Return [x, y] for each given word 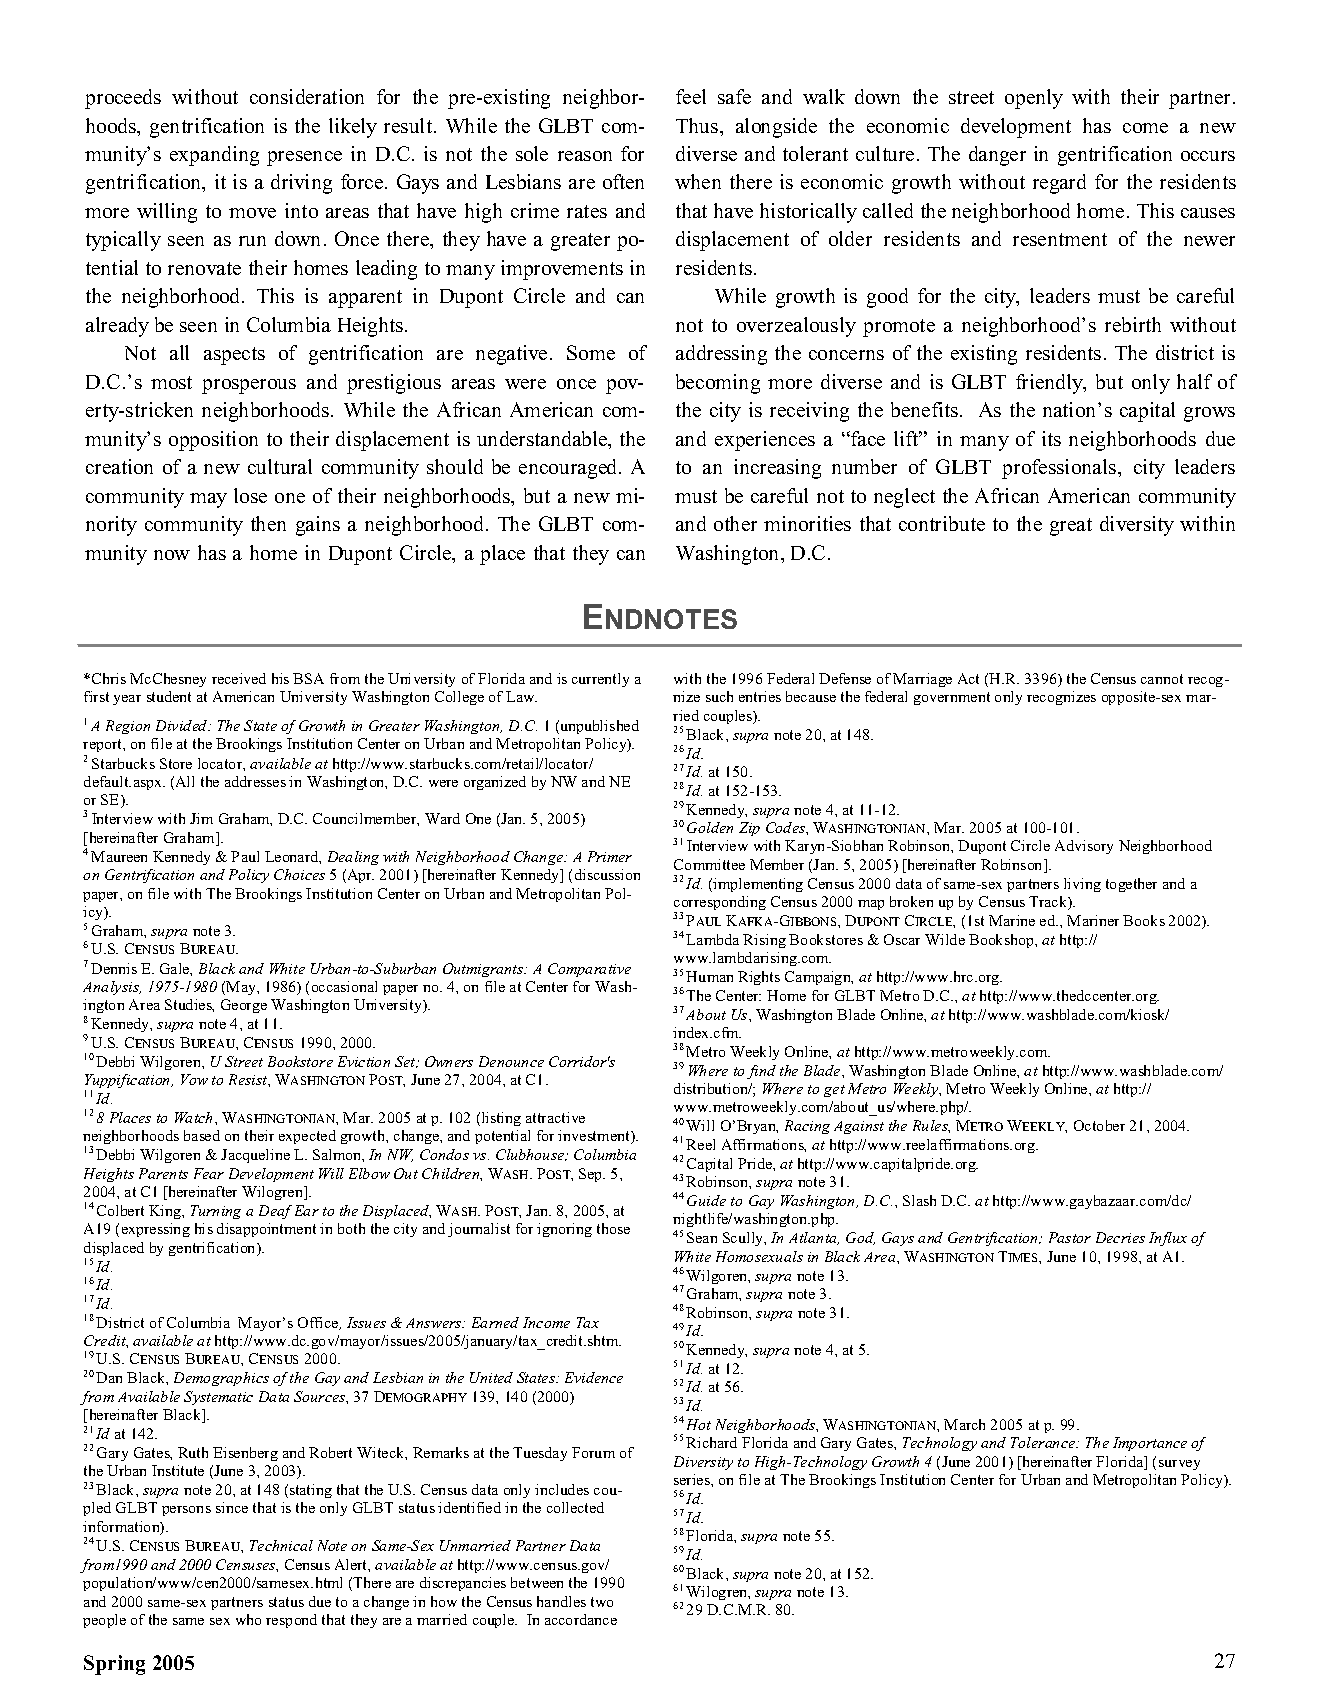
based [202, 1135]
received [239, 678]
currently [600, 680]
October [1099, 1125]
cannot [1162, 679]
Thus [698, 125]
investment [595, 1137]
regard [1059, 184]
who [248, 1619]
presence [304, 158]
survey [1179, 1465]
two [602, 1602]
